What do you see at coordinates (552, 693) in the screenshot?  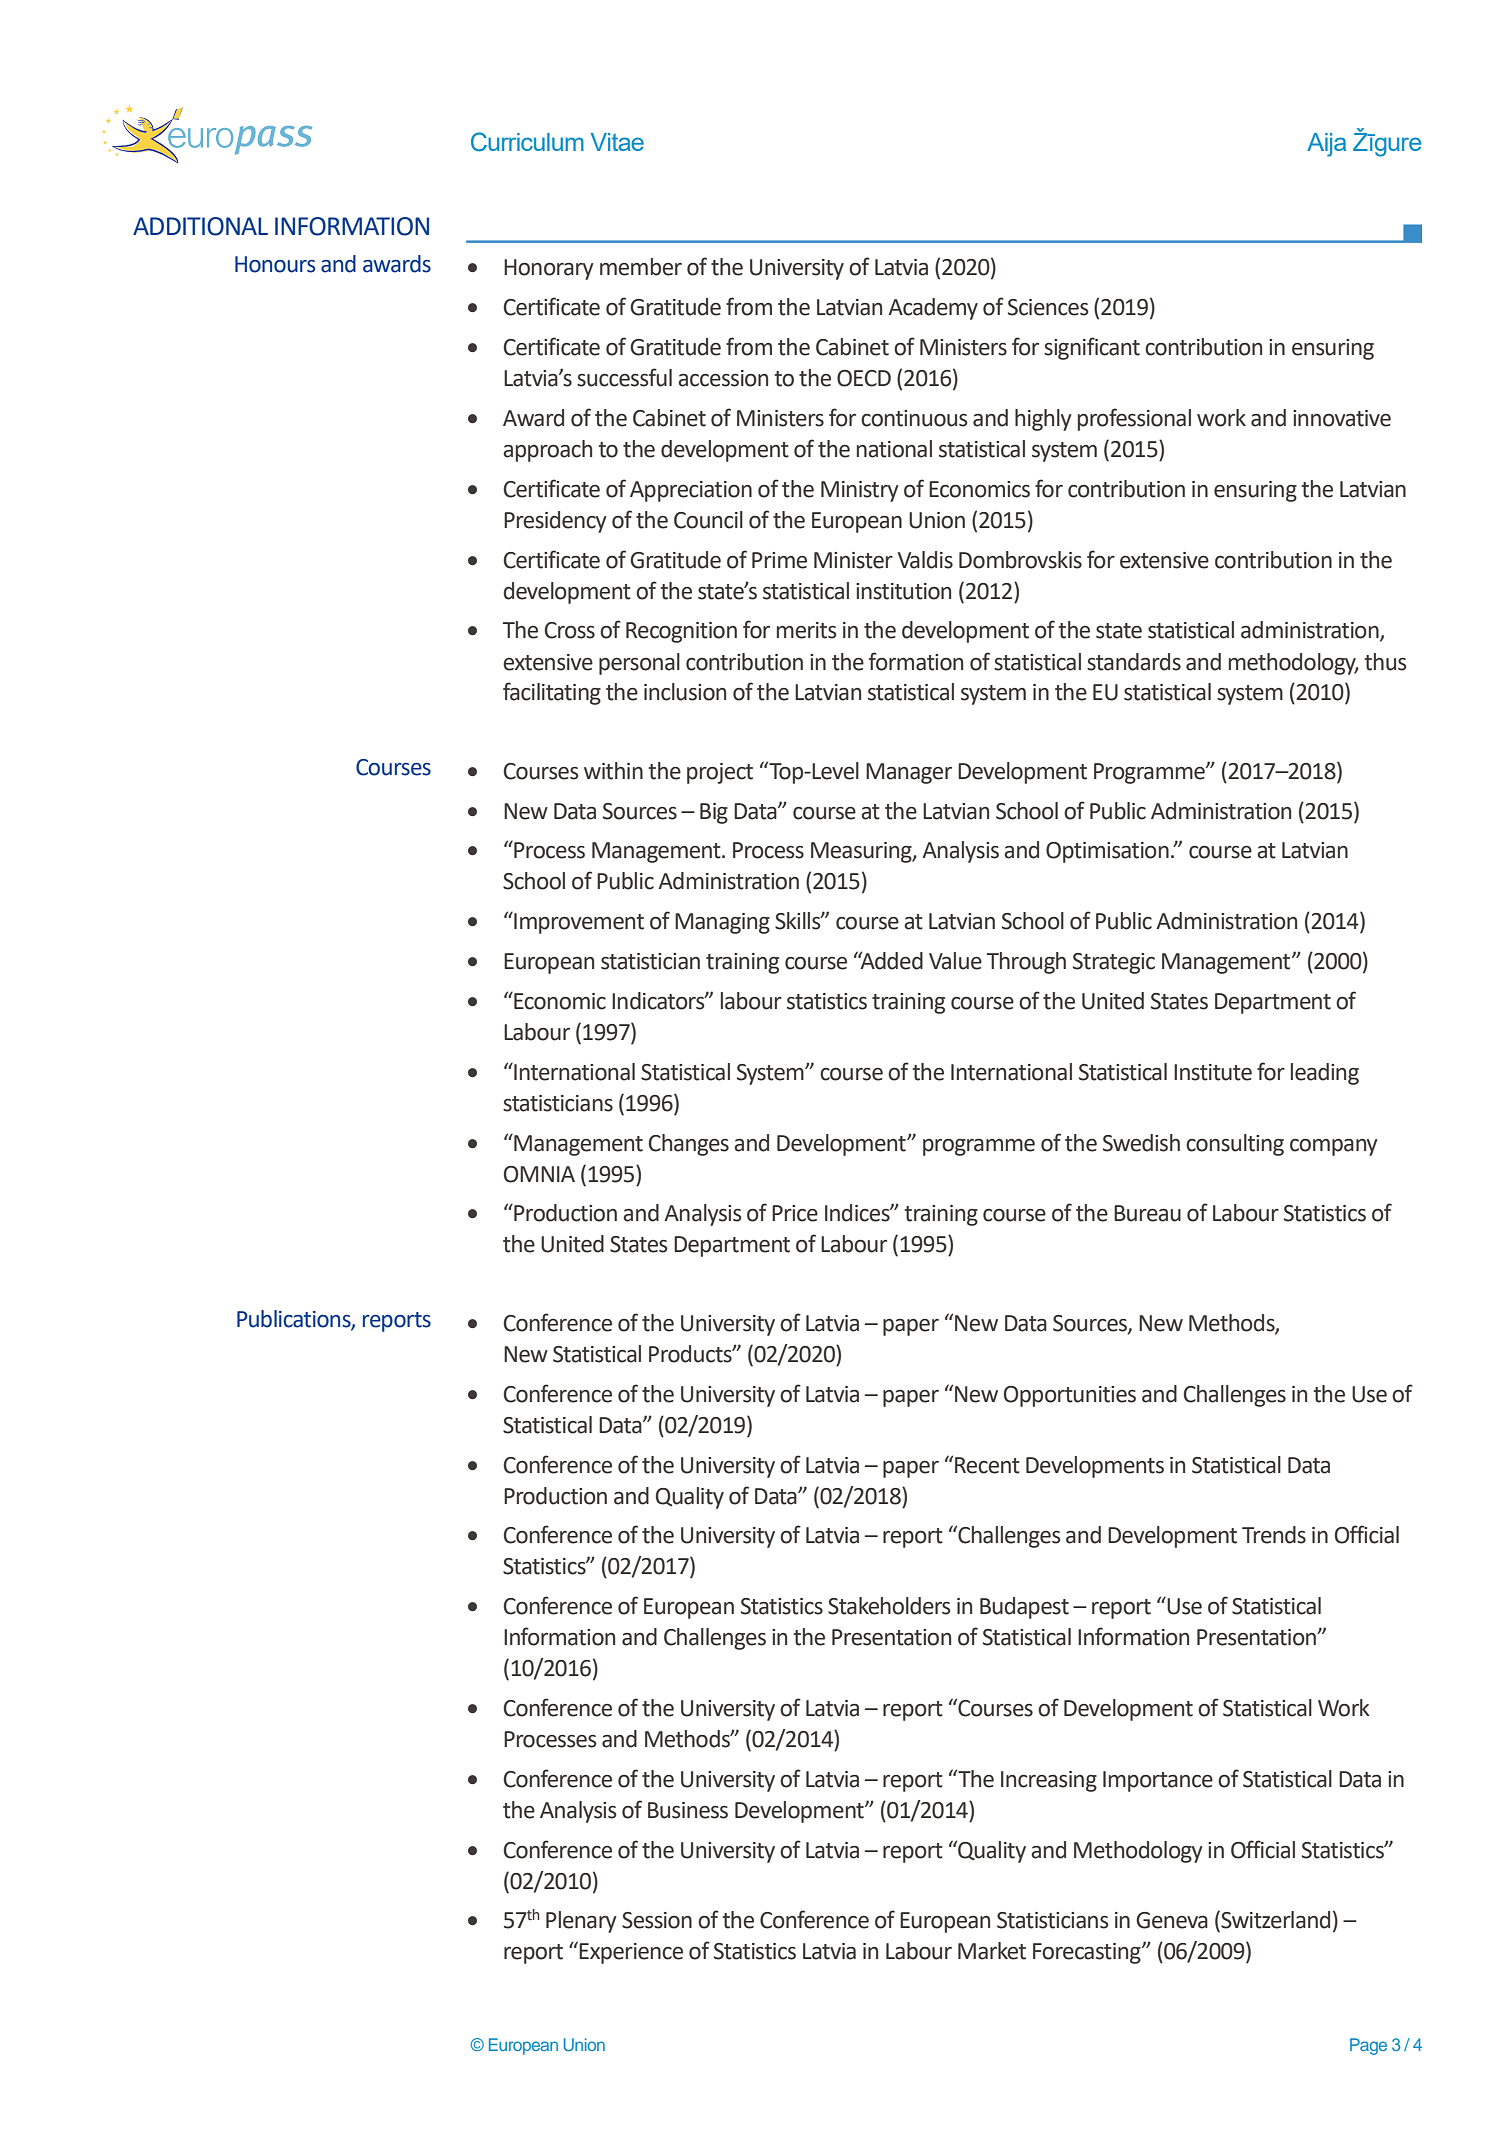 I see `facilitating` at bounding box center [552, 693].
